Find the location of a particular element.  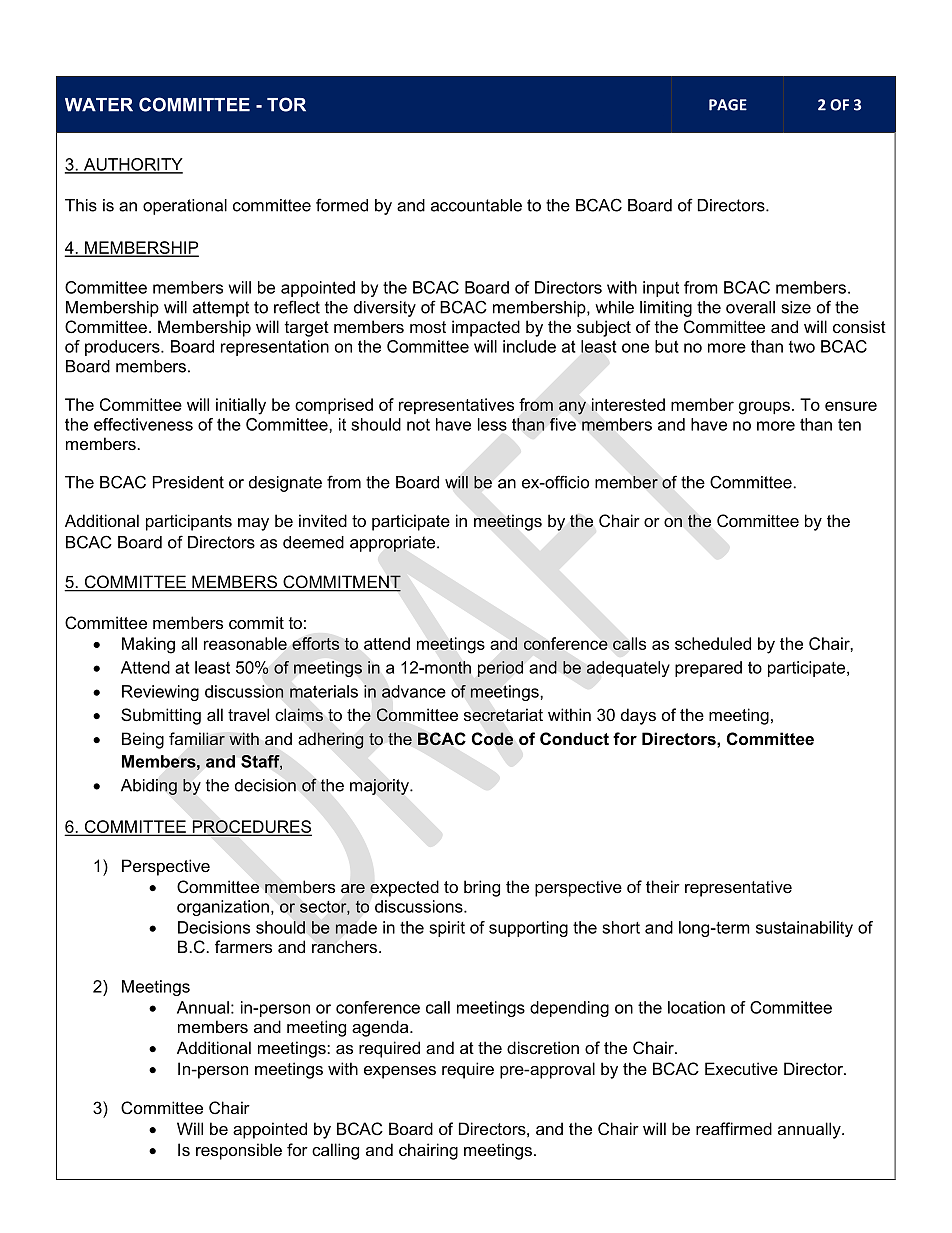

responsible is located at coordinates (239, 1151).
